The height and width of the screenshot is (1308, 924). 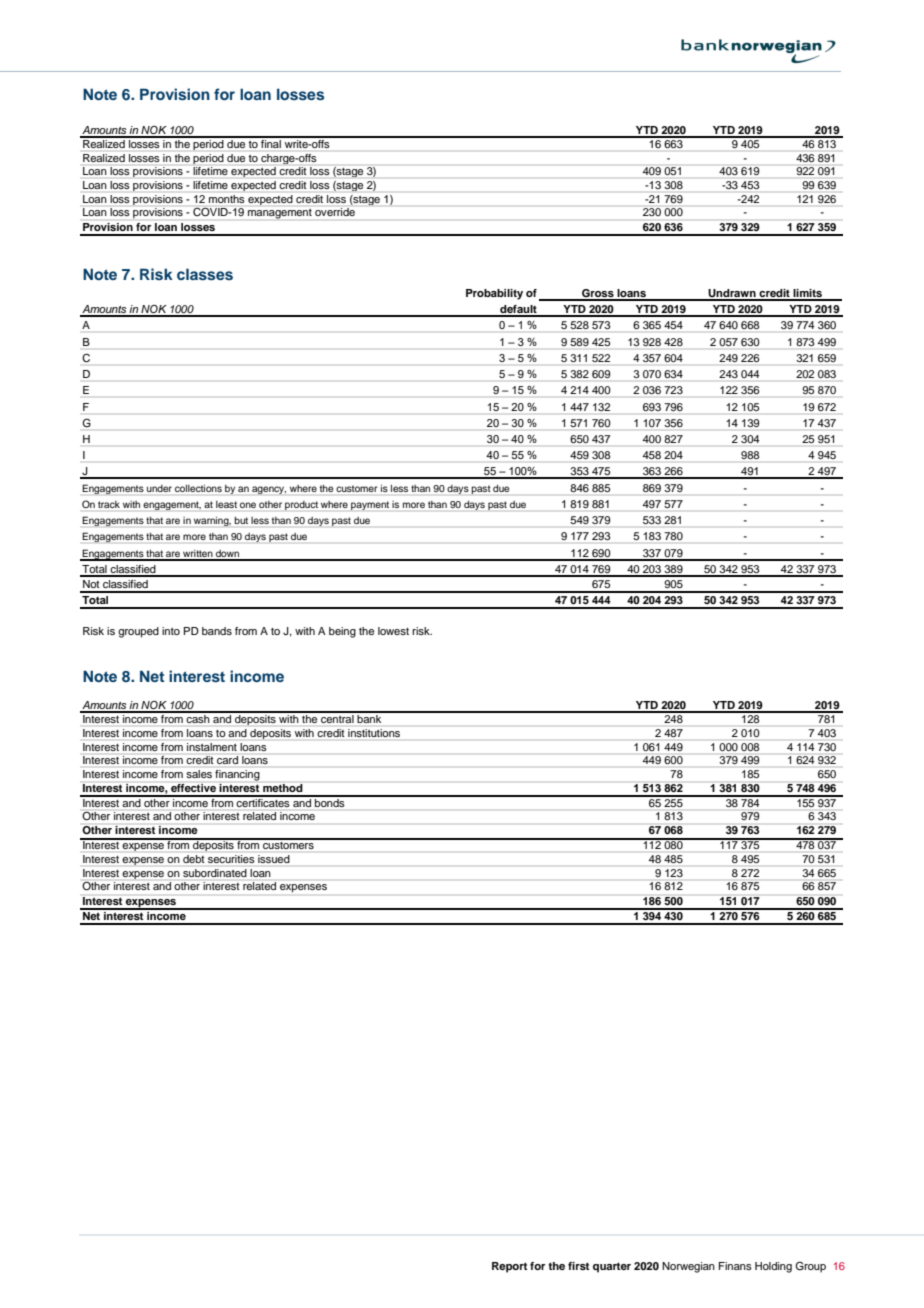 I want to click on lowest, so click(x=393, y=631).
